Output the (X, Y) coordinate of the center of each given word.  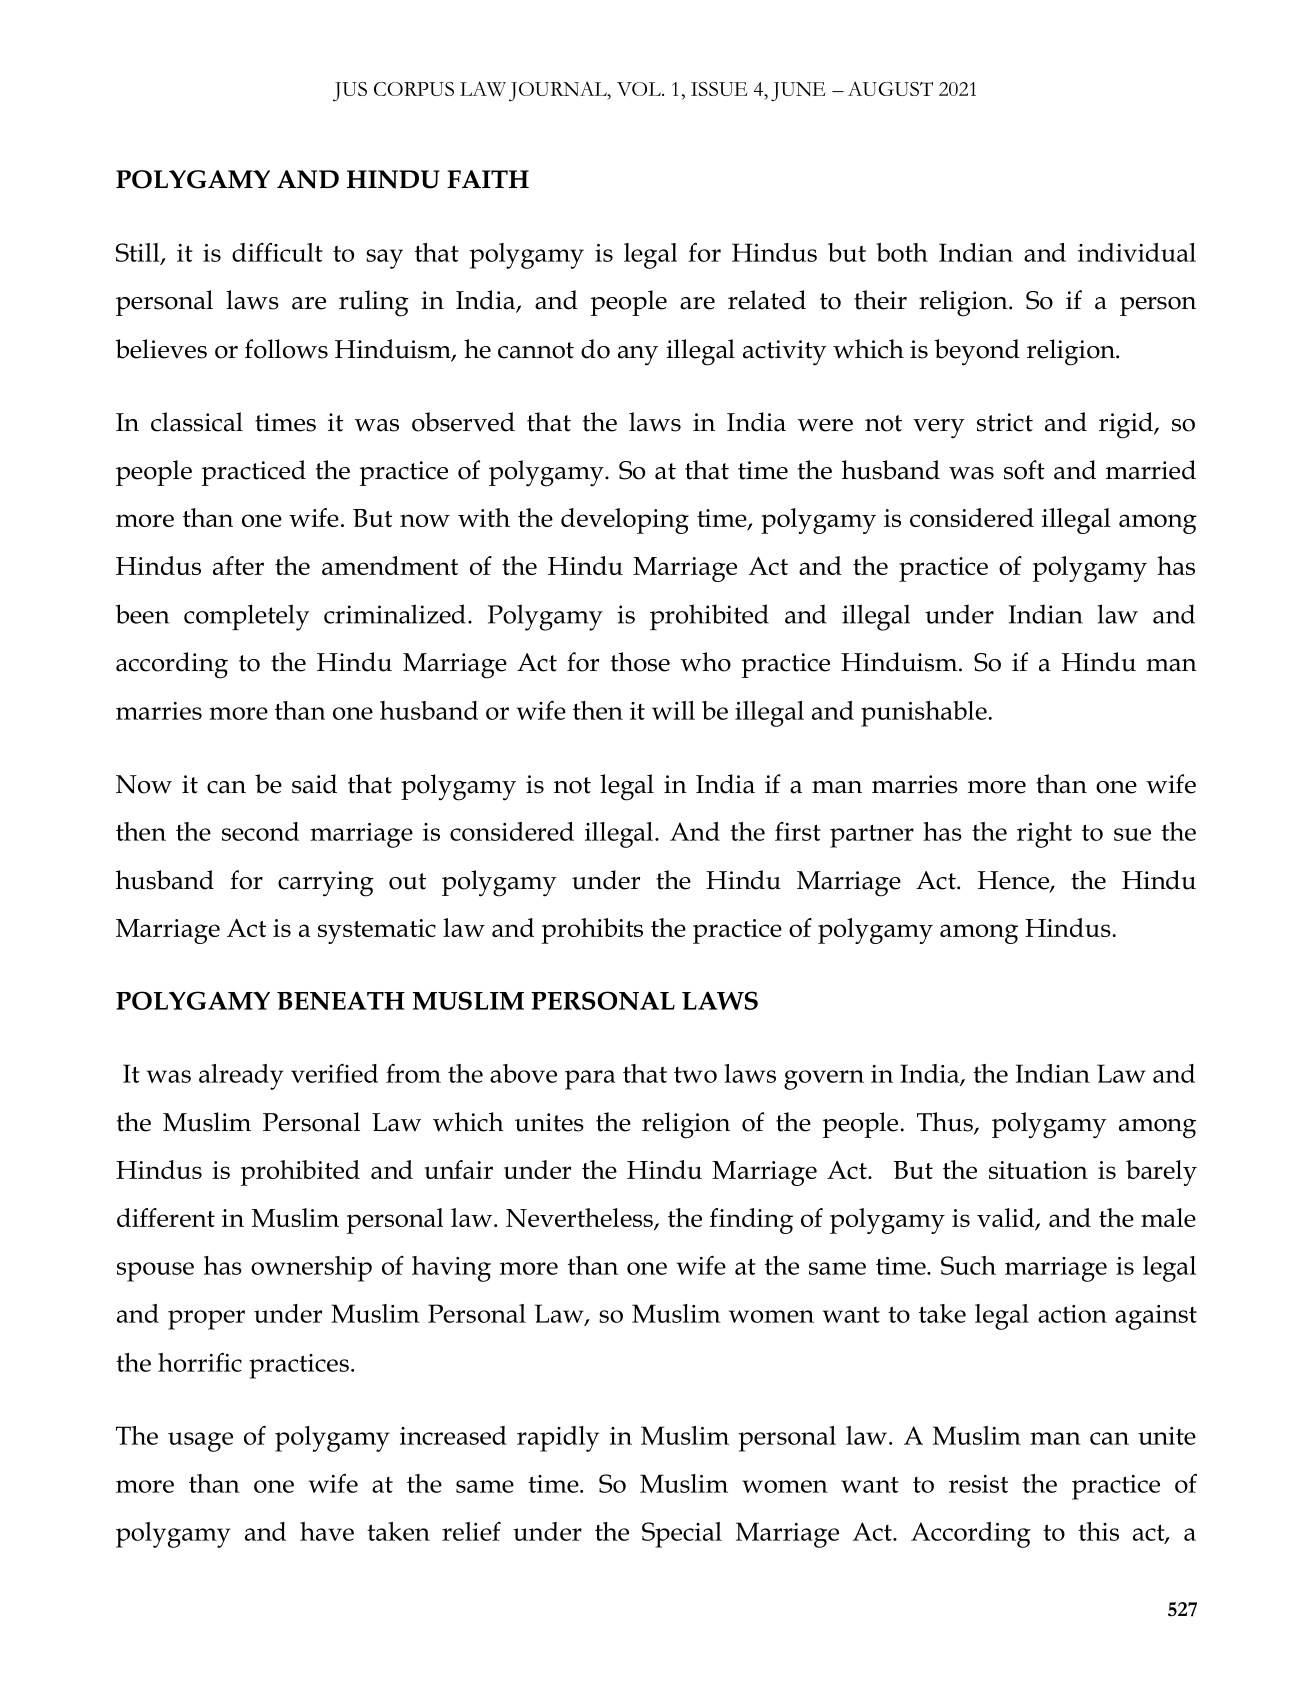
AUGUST (890, 88)
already (241, 1077)
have (327, 1531)
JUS (350, 92)
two (695, 1075)
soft (1024, 470)
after (238, 565)
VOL (640, 89)
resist (978, 1484)
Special (682, 1535)
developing (625, 521)
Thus (946, 1123)
